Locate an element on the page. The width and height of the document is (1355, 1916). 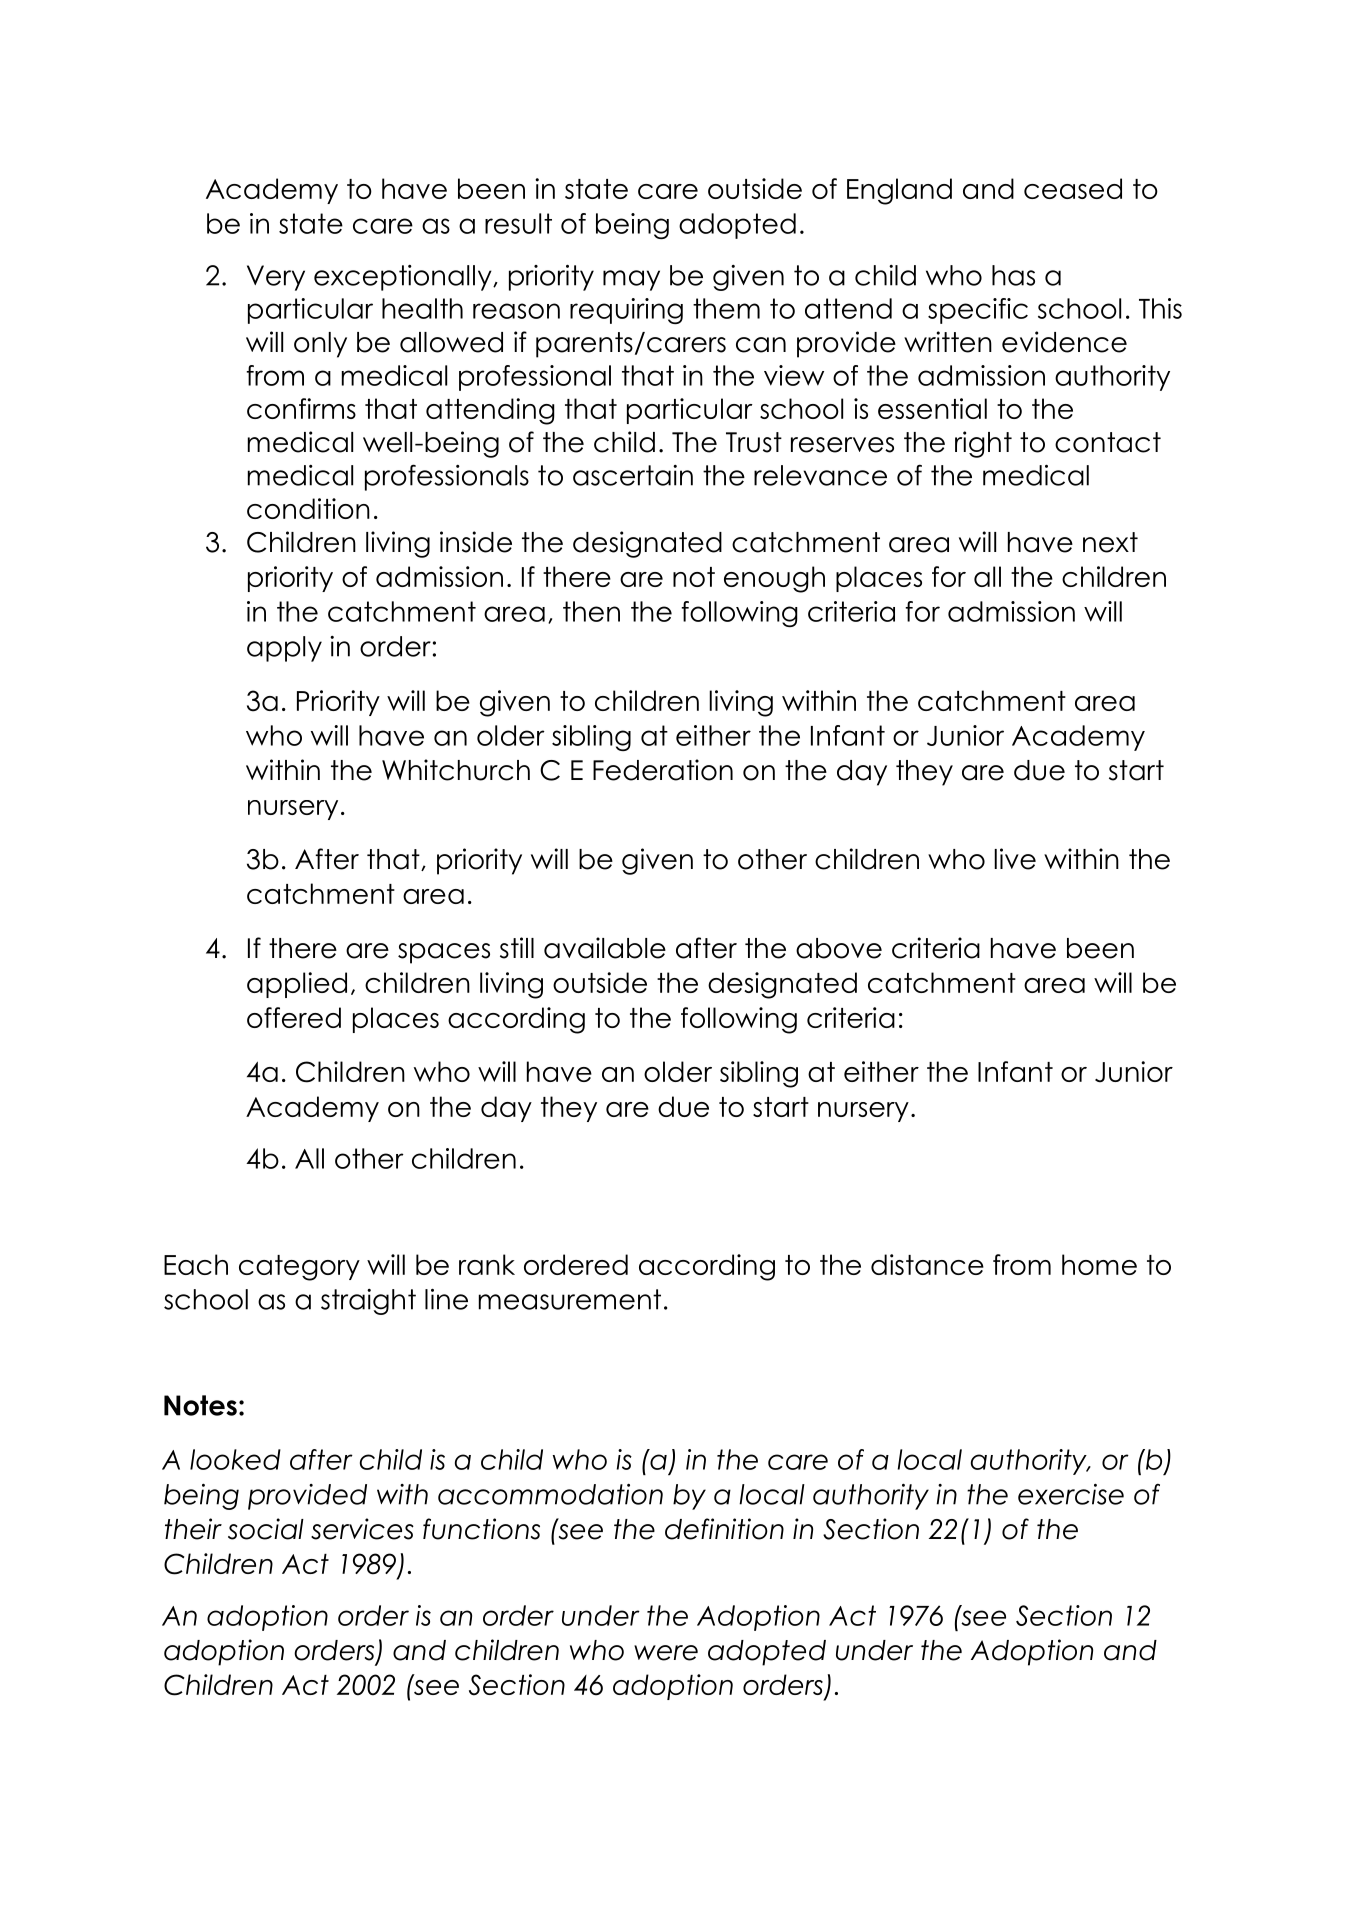
were is located at coordinates (666, 1653).
